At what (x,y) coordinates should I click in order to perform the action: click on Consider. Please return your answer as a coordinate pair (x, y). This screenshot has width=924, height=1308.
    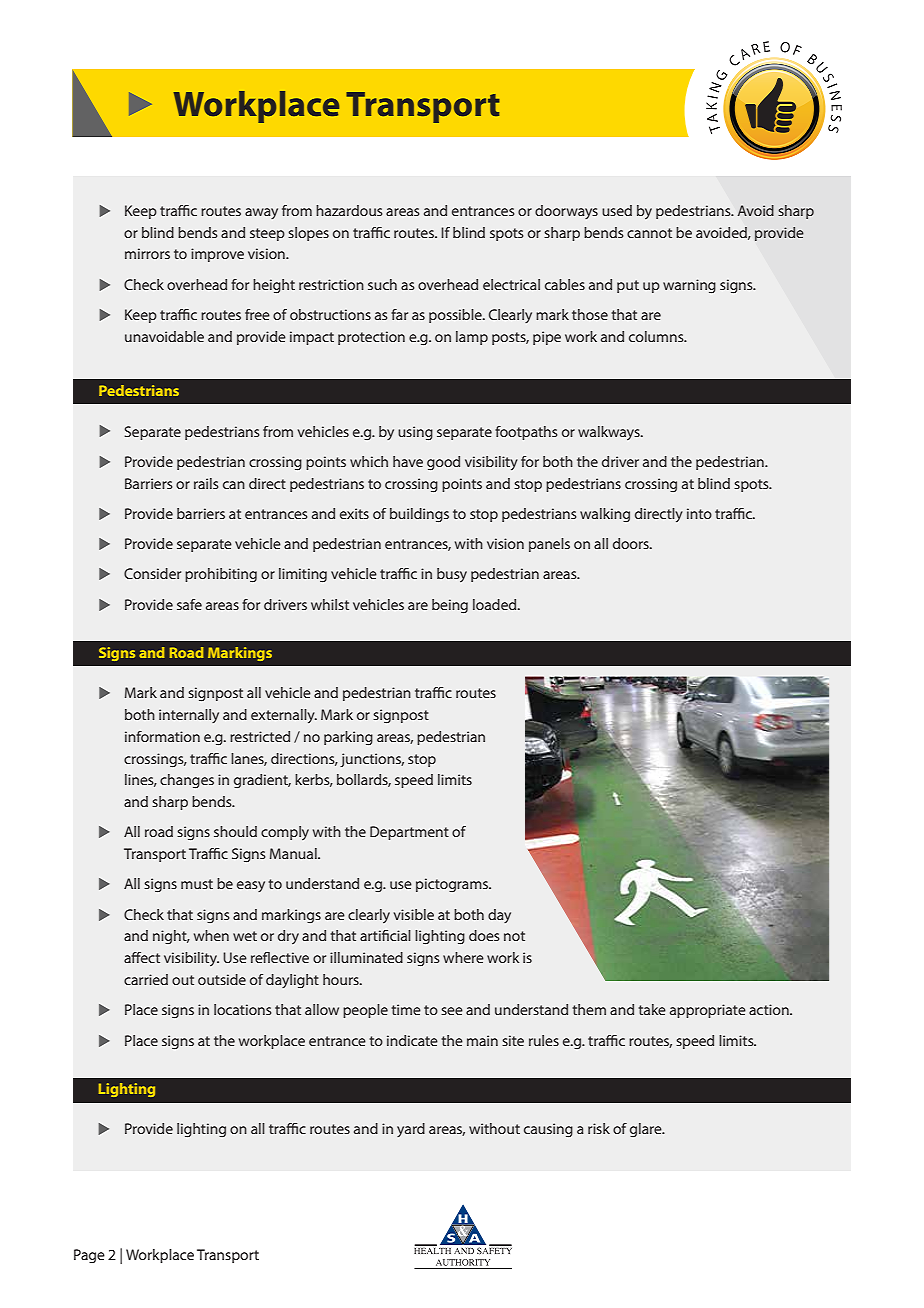
    Looking at the image, I should click on (152, 573).
